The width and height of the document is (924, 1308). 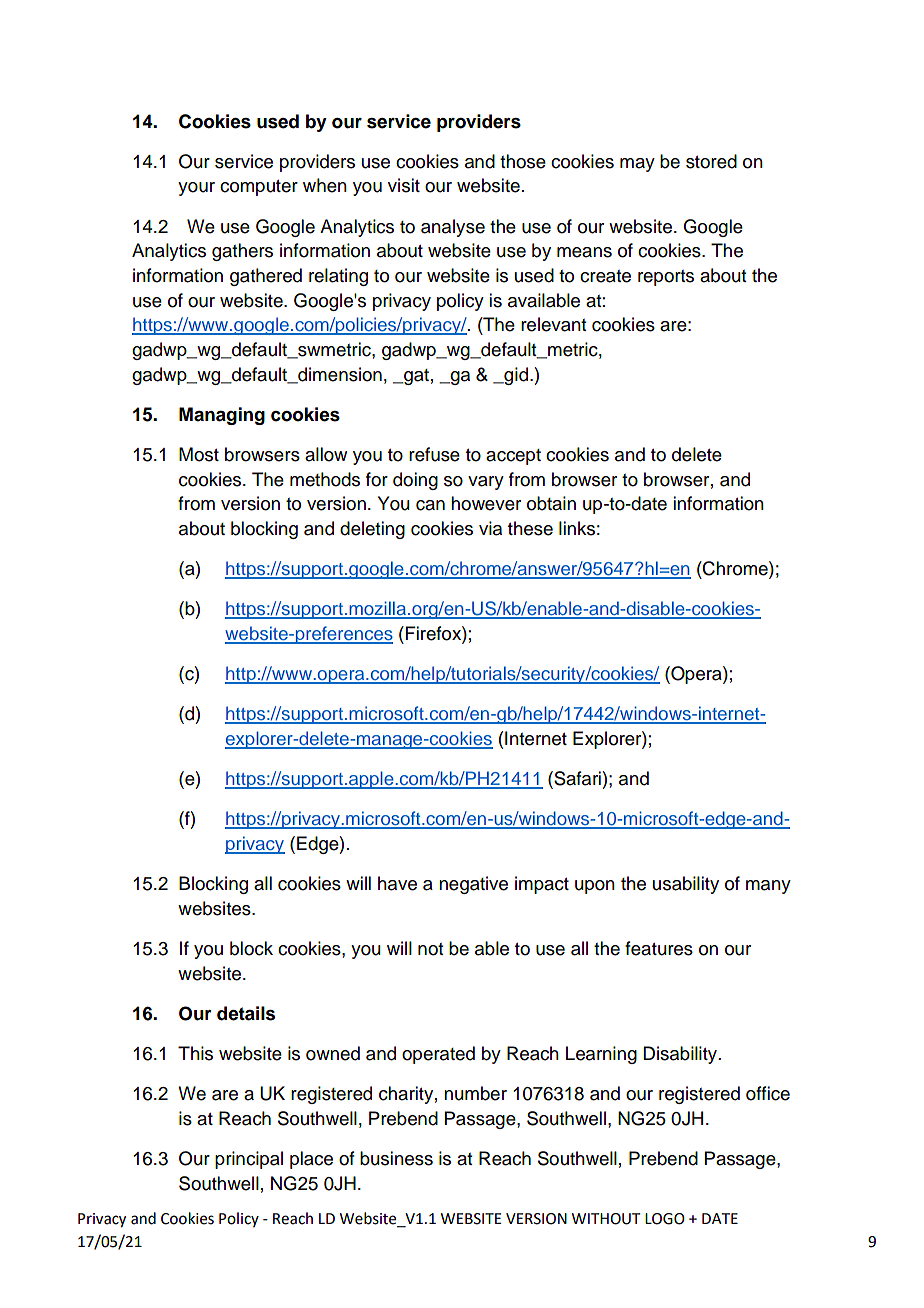 What do you see at coordinates (551, 503) in the document?
I see `obtain` at bounding box center [551, 503].
